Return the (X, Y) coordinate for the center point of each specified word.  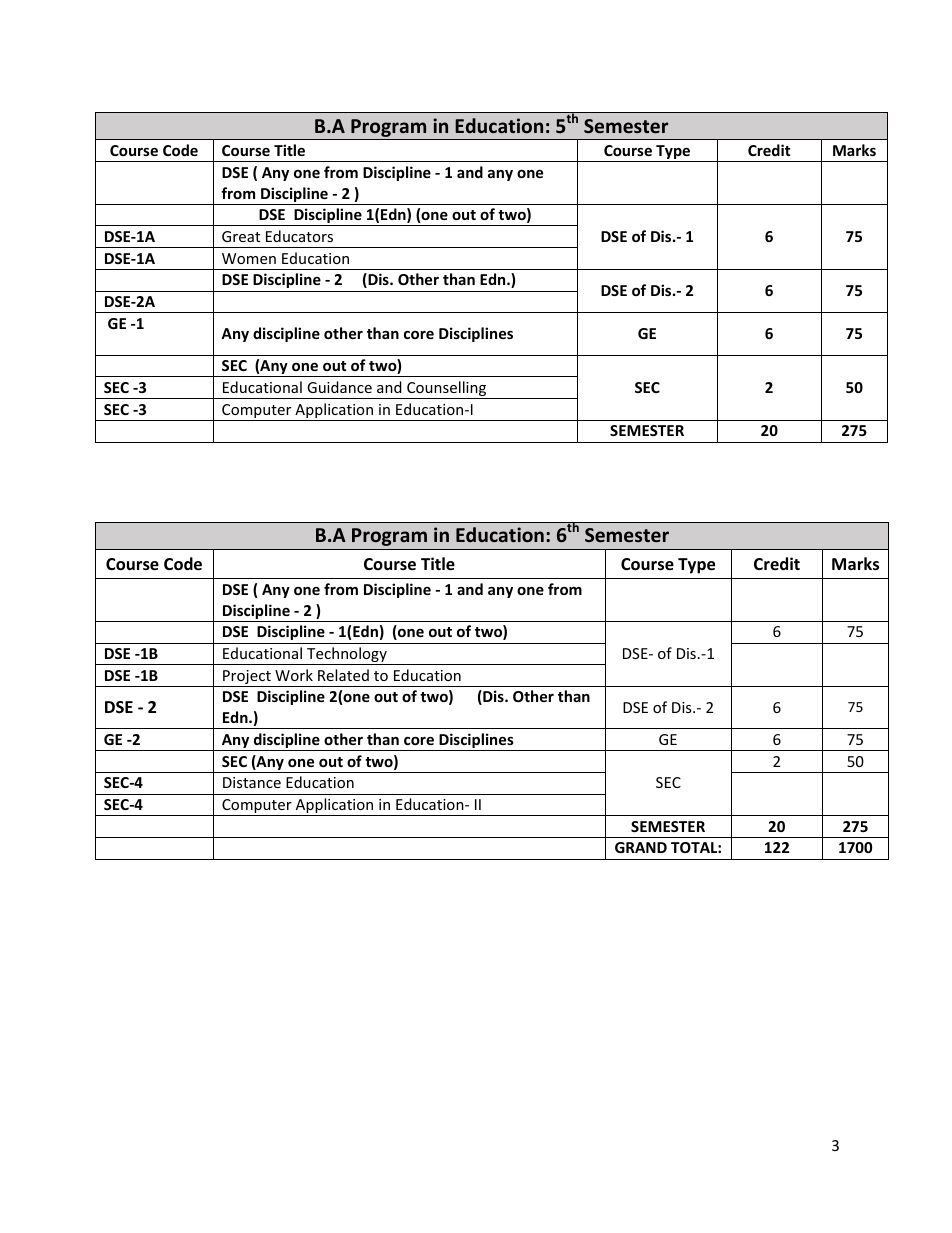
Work (294, 675)
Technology (347, 656)
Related (343, 675)
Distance (252, 782)
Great (241, 236)
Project (247, 678)
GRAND (641, 847)
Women (249, 258)
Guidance (339, 387)
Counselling (447, 390)
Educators (299, 236)
